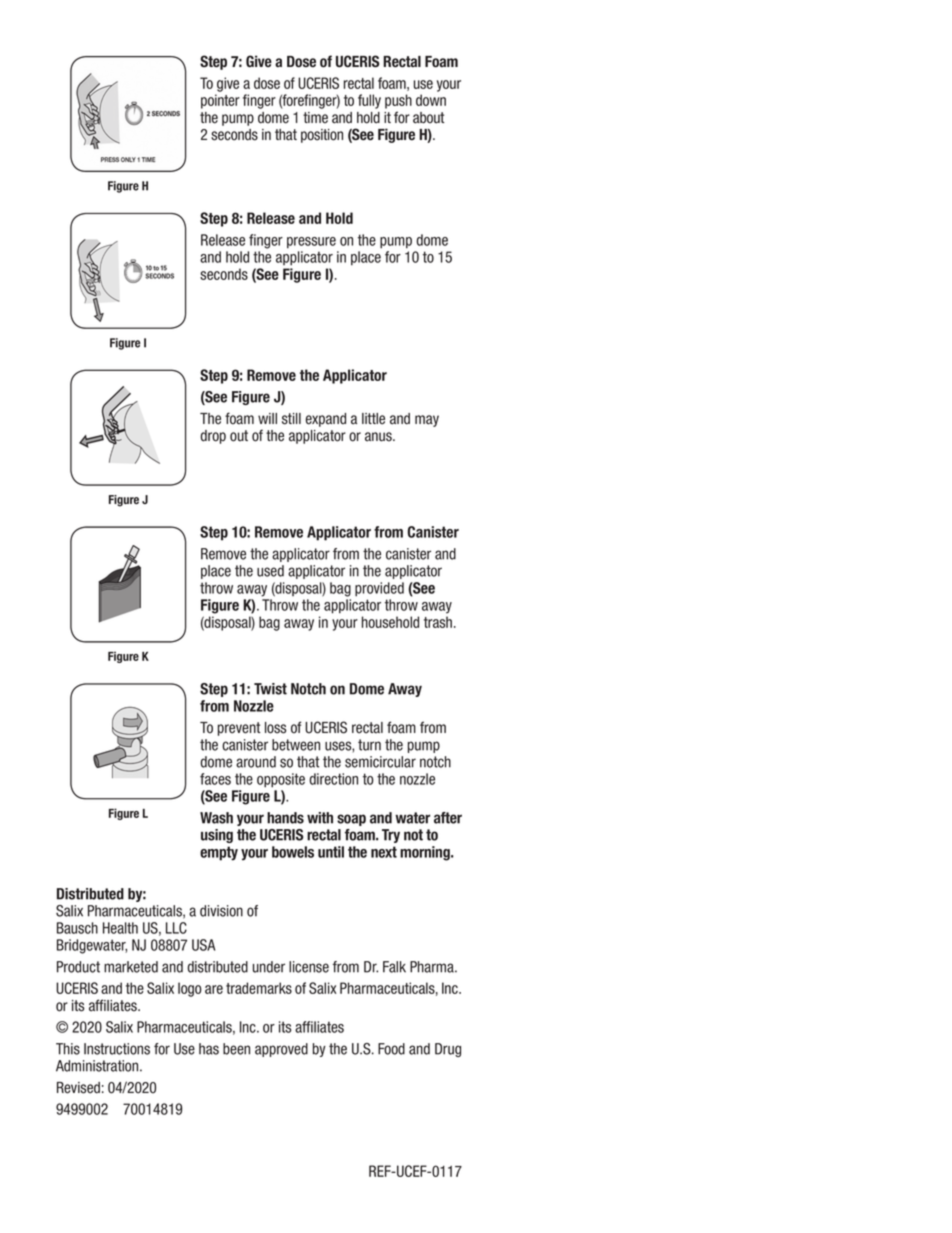 This screenshot has height=1233, width=952. Describe the element at coordinates (379, 589) in the screenshot. I see `provided` at that location.
